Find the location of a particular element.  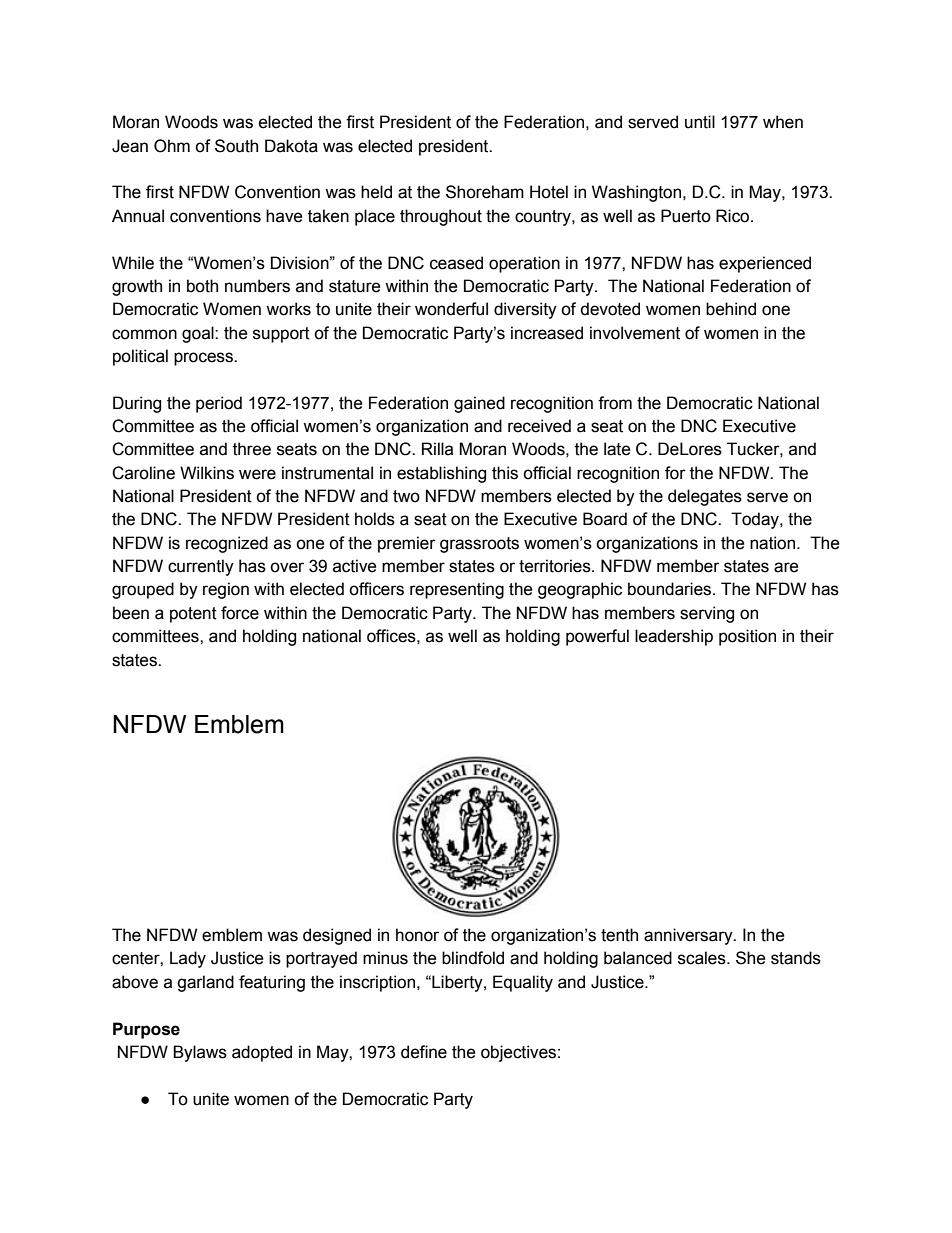

define is located at coordinates (424, 1052).
